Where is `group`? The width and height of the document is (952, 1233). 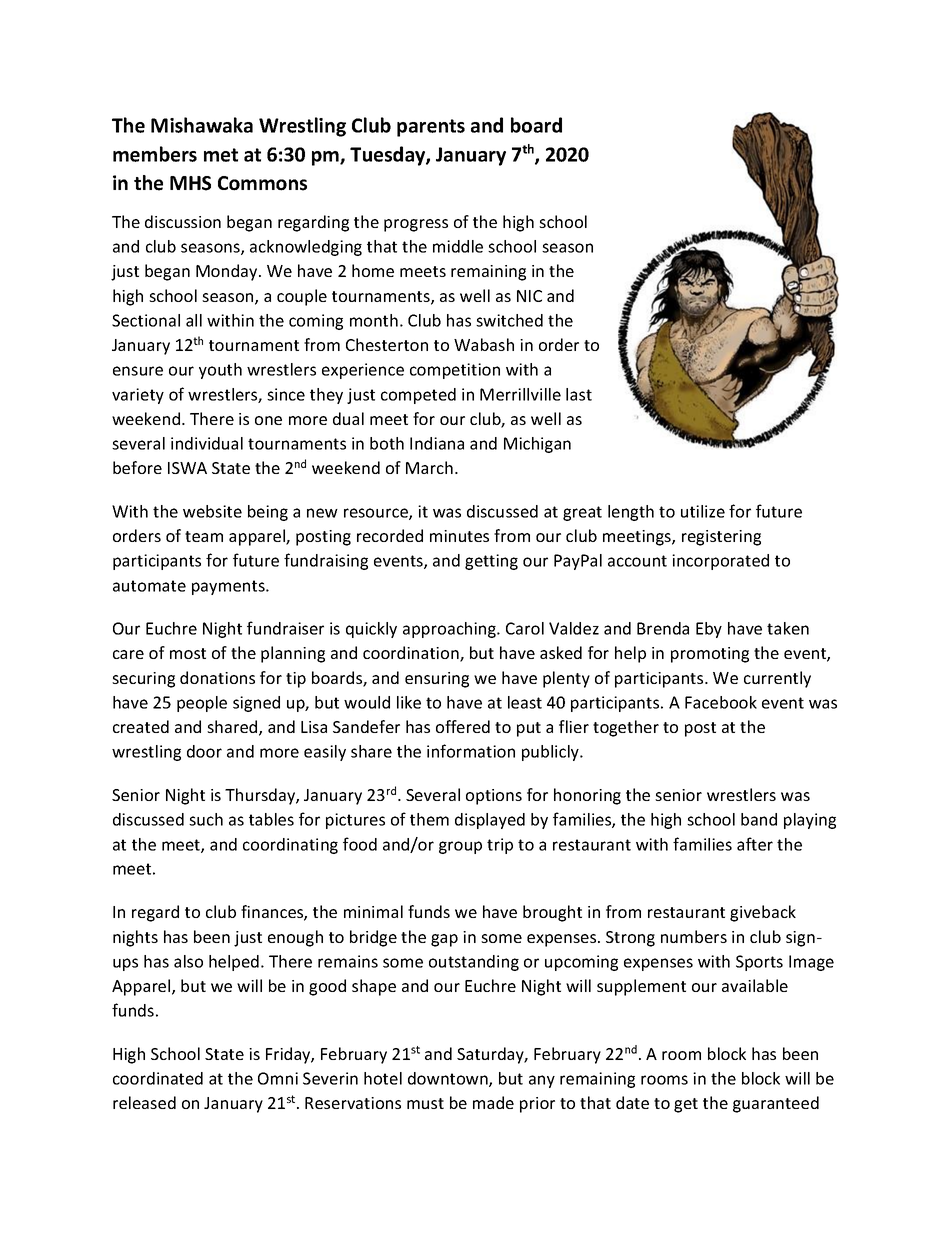
group is located at coordinates (460, 847).
